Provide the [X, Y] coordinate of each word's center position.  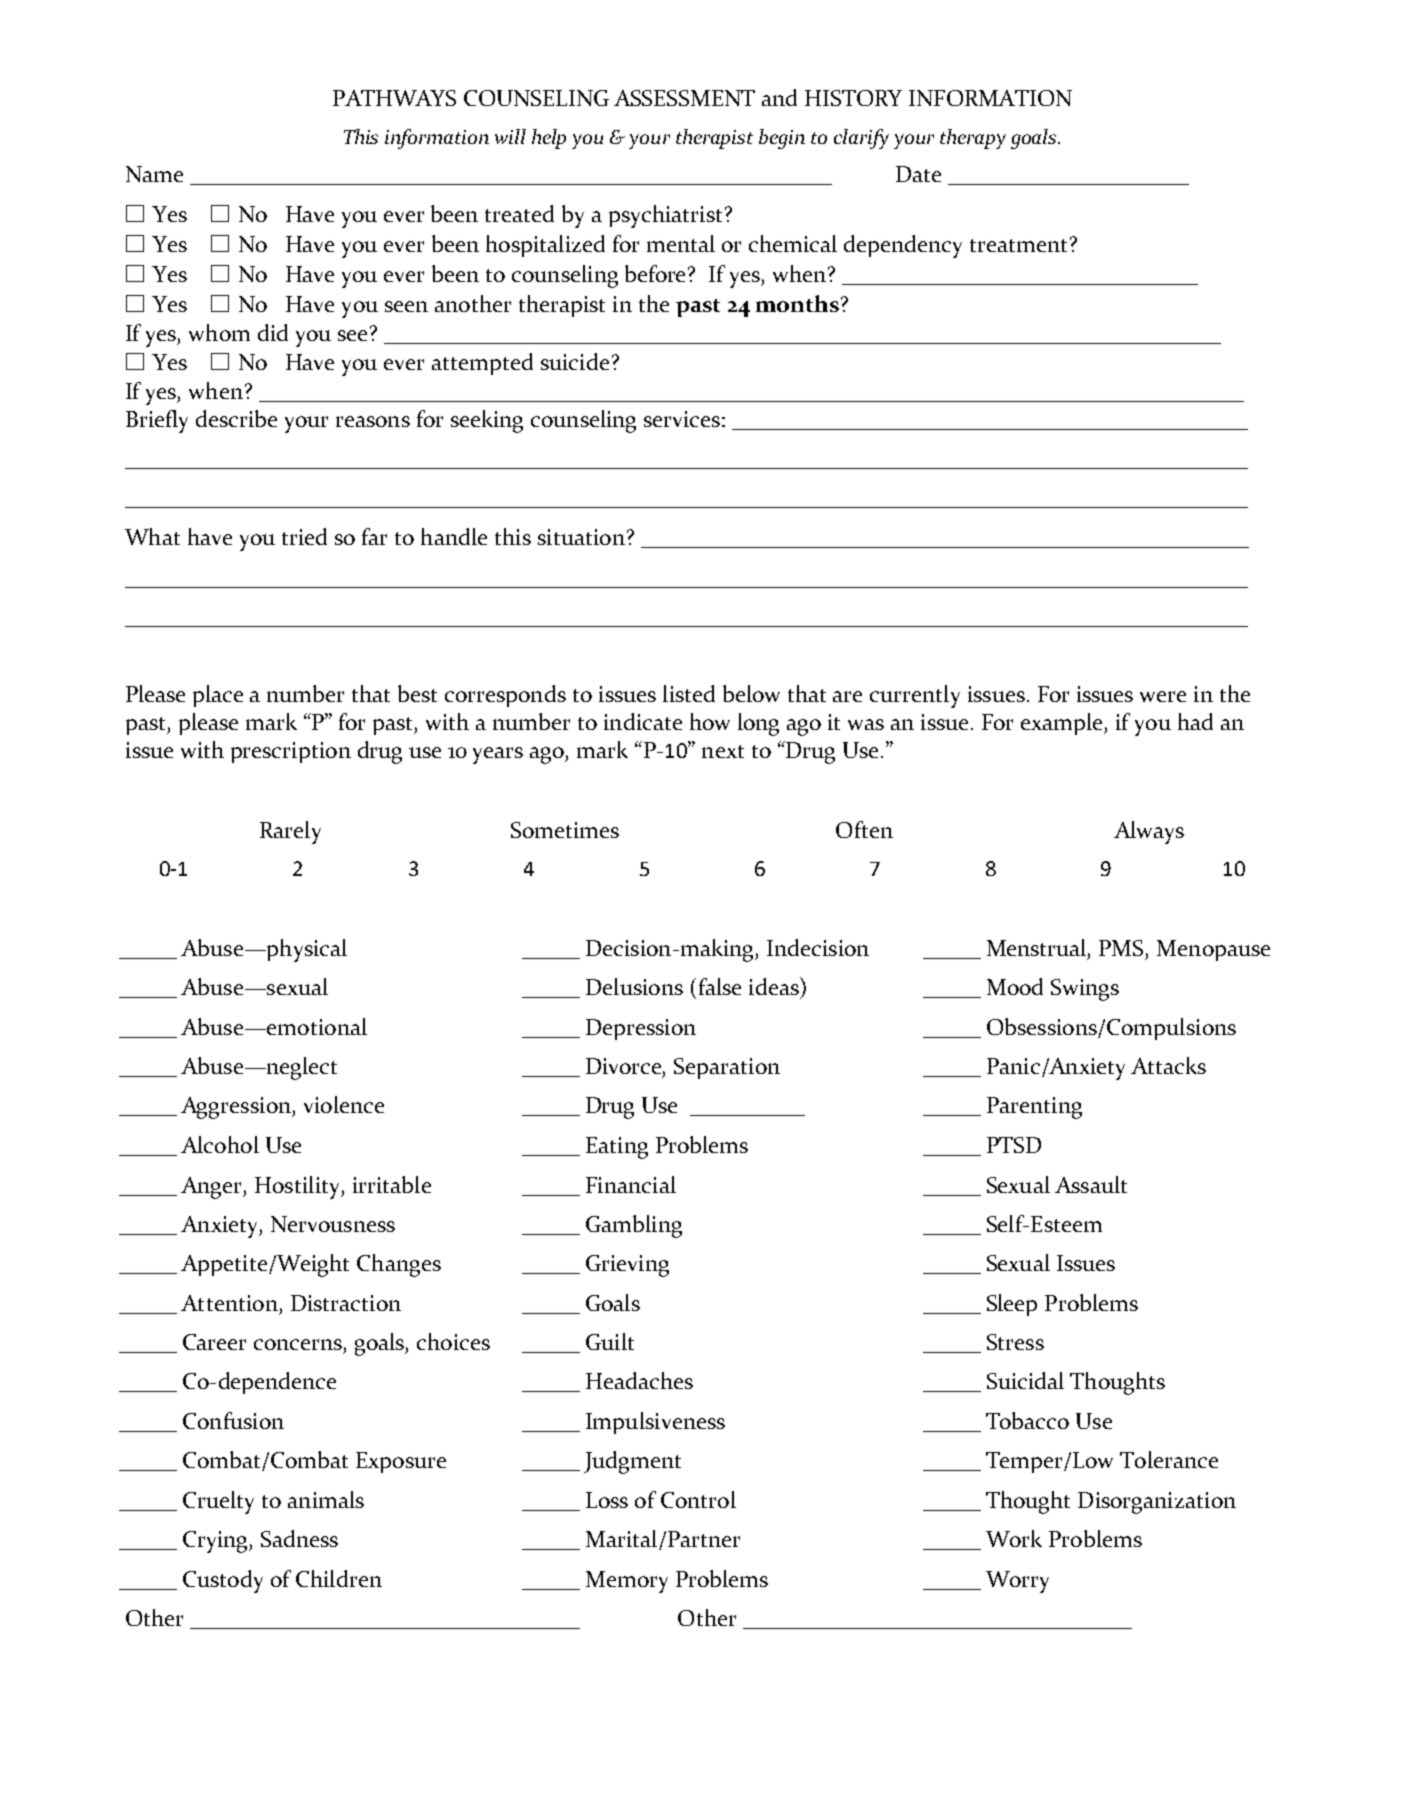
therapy [973, 139]
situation [581, 537]
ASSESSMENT [684, 98]
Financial [631, 1184]
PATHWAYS [394, 98]
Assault [1091, 1184]
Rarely [290, 832]
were [1163, 696]
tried [304, 536]
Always [1149, 832]
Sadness [299, 1538]
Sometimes [565, 830]
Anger [212, 1188]
